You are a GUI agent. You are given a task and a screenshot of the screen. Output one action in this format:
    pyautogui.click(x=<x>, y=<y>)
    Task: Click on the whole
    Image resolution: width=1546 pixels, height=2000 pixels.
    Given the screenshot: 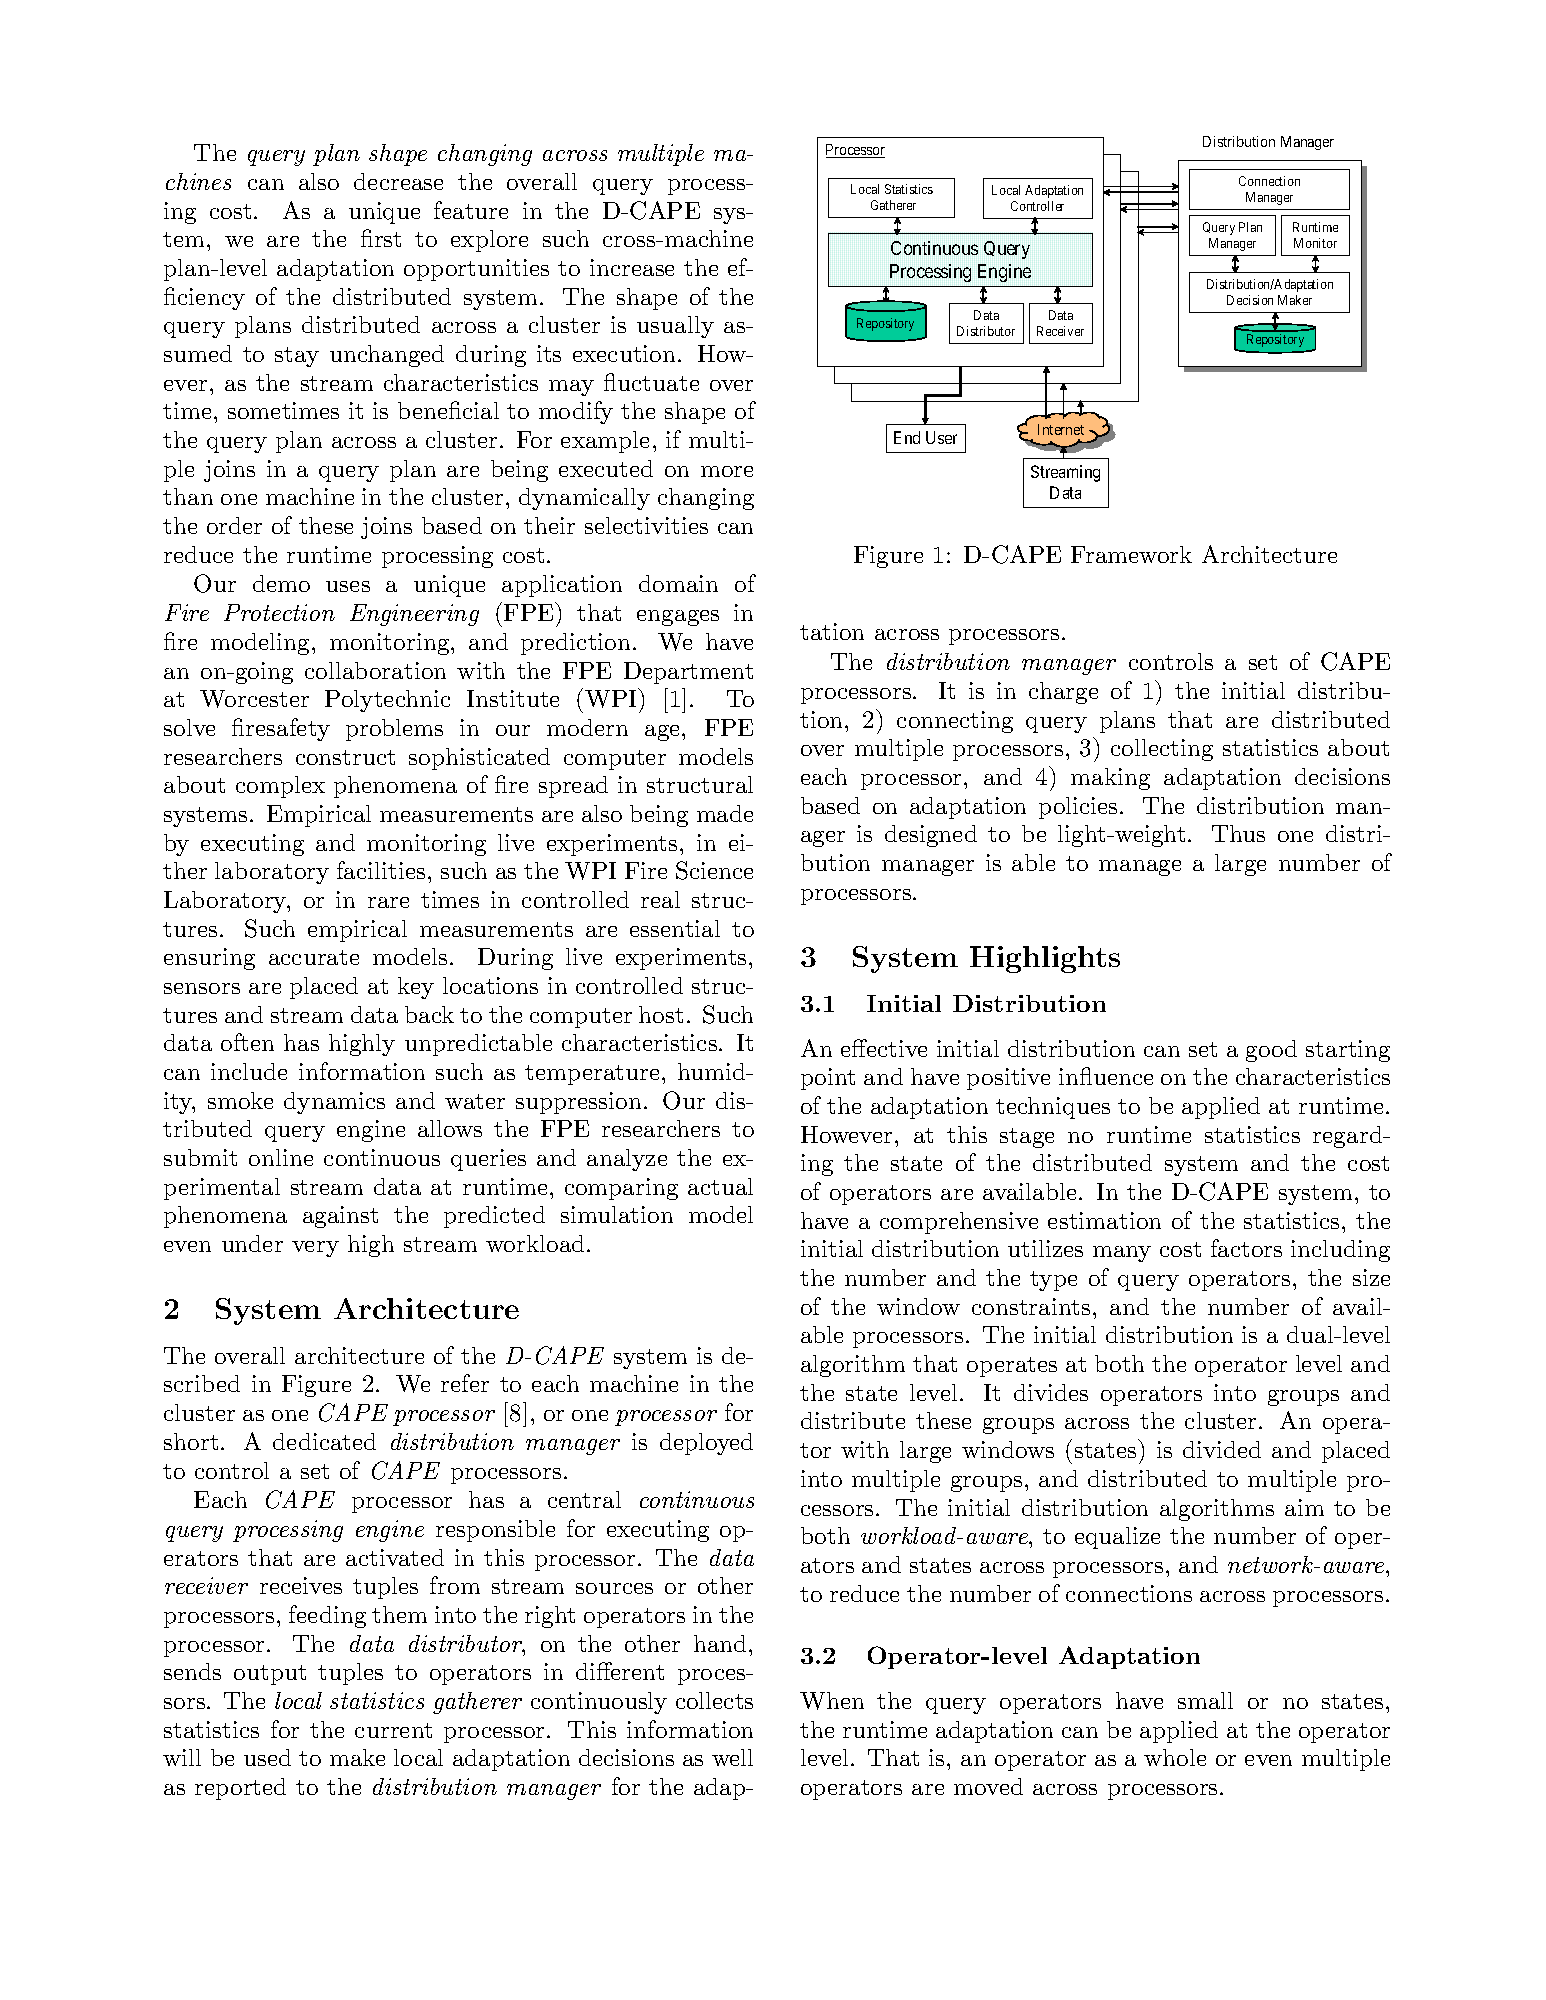 What is the action you would take?
    pyautogui.click(x=1175, y=1757)
